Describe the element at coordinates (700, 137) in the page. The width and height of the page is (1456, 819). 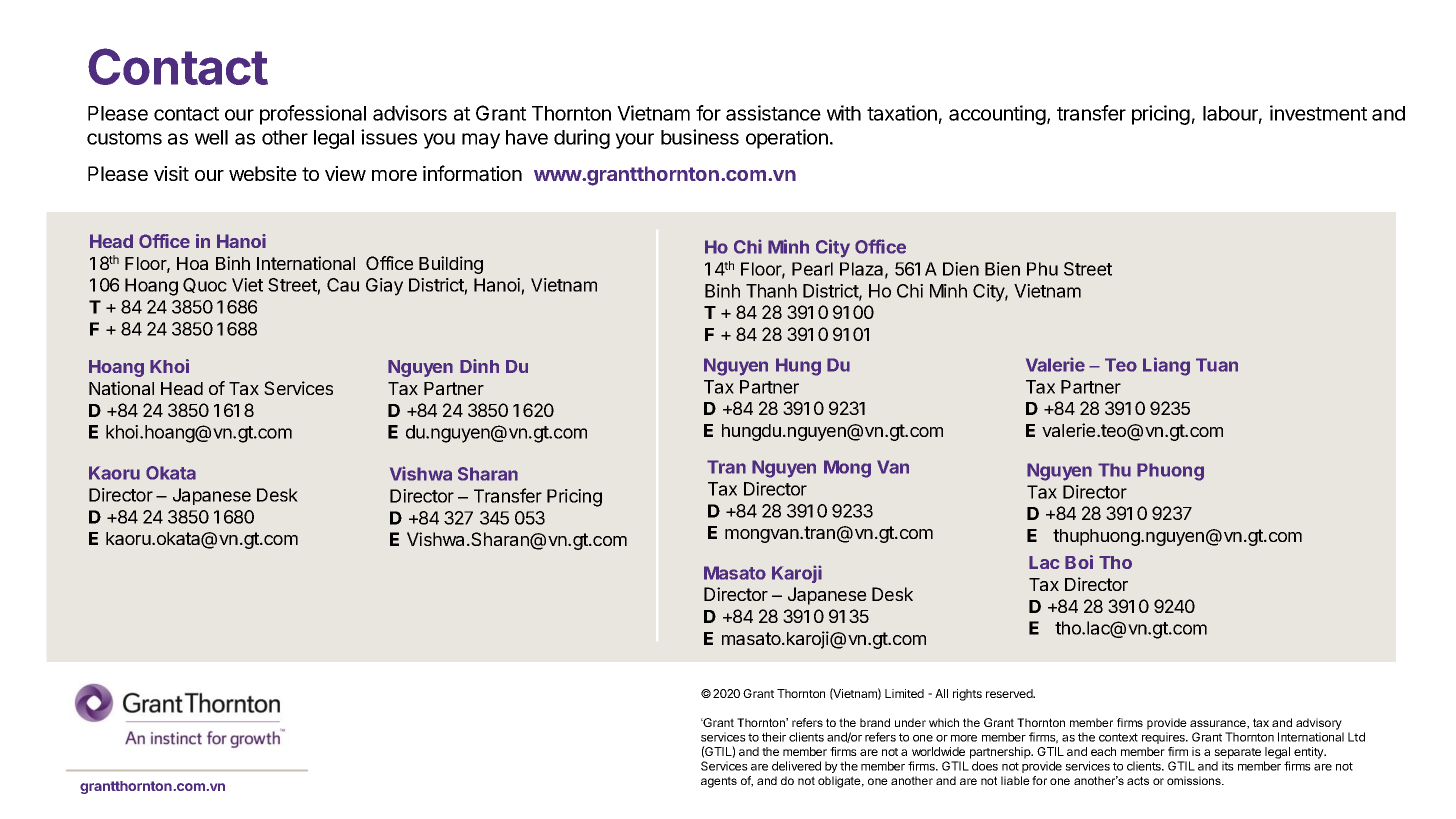
I see `business` at that location.
